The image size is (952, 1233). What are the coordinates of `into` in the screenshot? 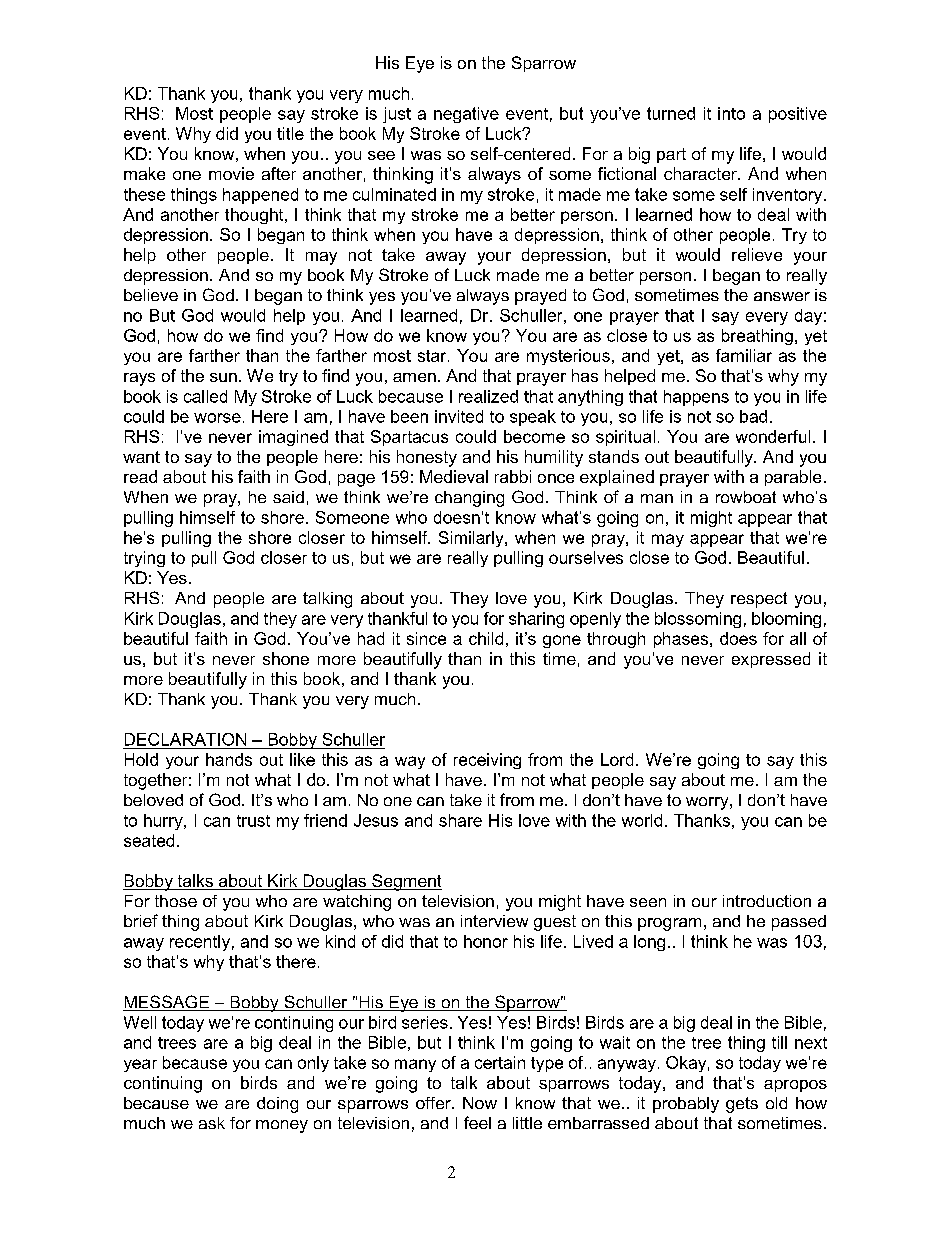 It's located at (731, 113).
